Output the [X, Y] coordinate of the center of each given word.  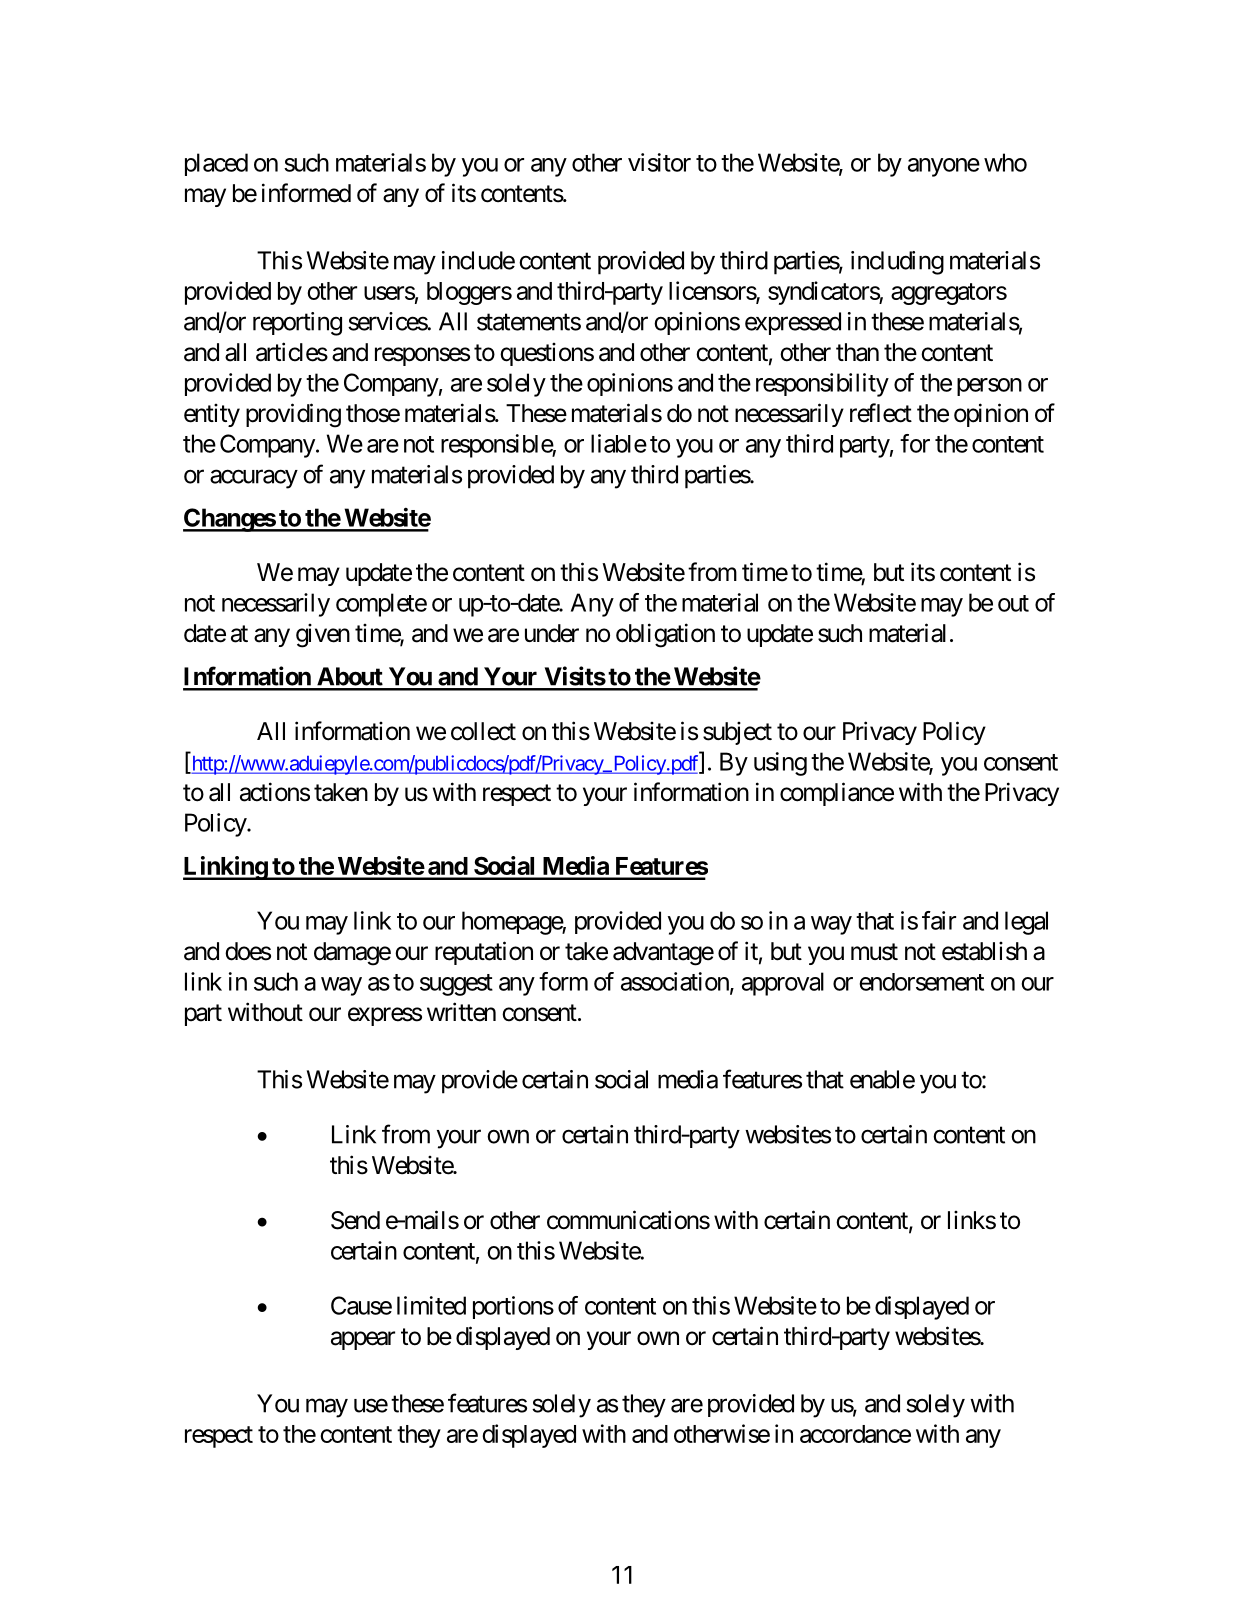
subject [737, 733]
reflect [881, 413]
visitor [659, 162]
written [461, 1012]
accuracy [254, 479]
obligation [665, 635]
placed [216, 164]
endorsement [921, 982]
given [323, 636]
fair [939, 920]
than [857, 352]
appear [363, 1340]
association [676, 982]
